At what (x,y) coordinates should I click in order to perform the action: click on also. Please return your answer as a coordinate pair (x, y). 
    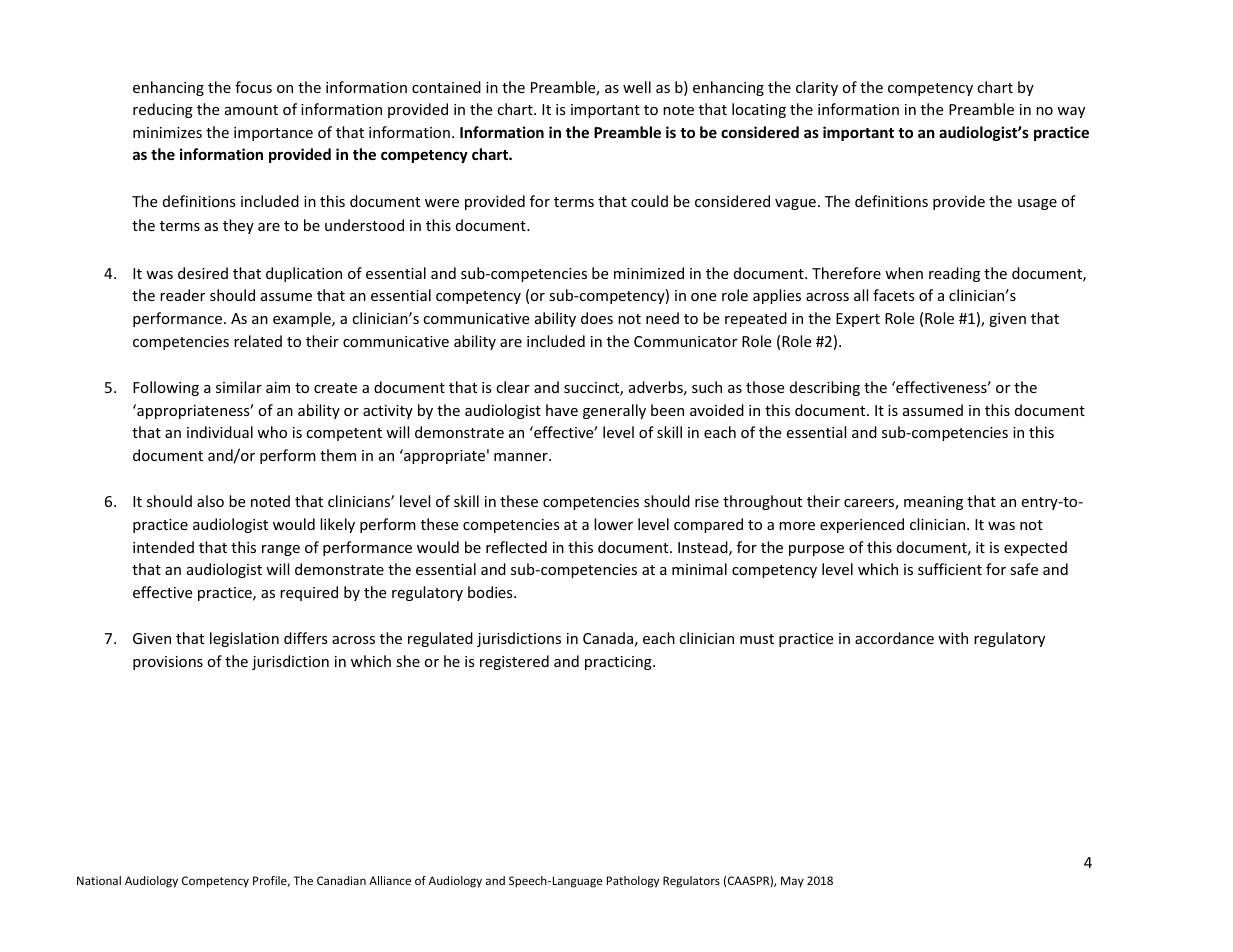
    Looking at the image, I should click on (210, 501).
